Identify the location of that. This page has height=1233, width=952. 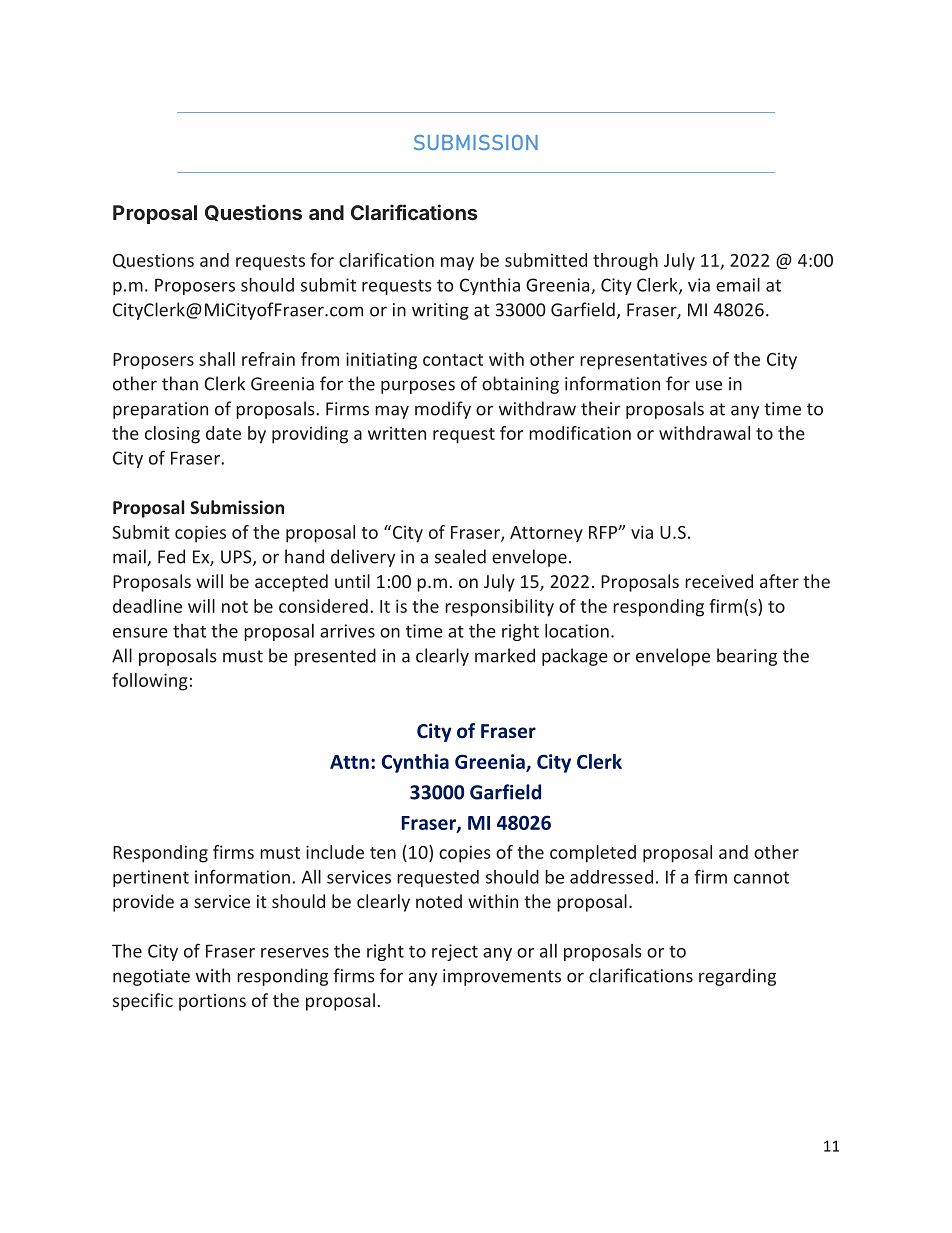
(189, 631).
